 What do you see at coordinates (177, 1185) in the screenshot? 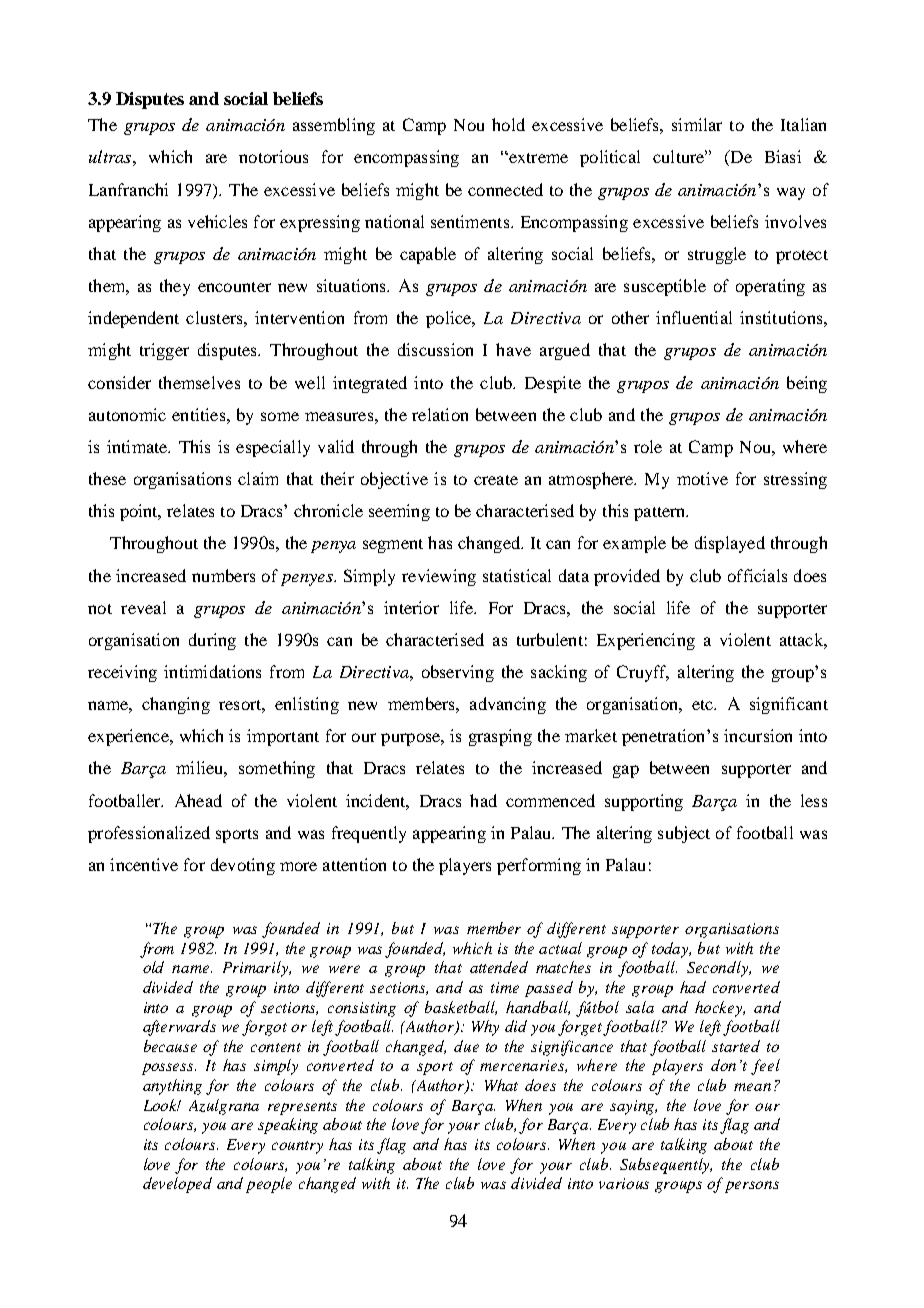
I see `developed` at bounding box center [177, 1185].
